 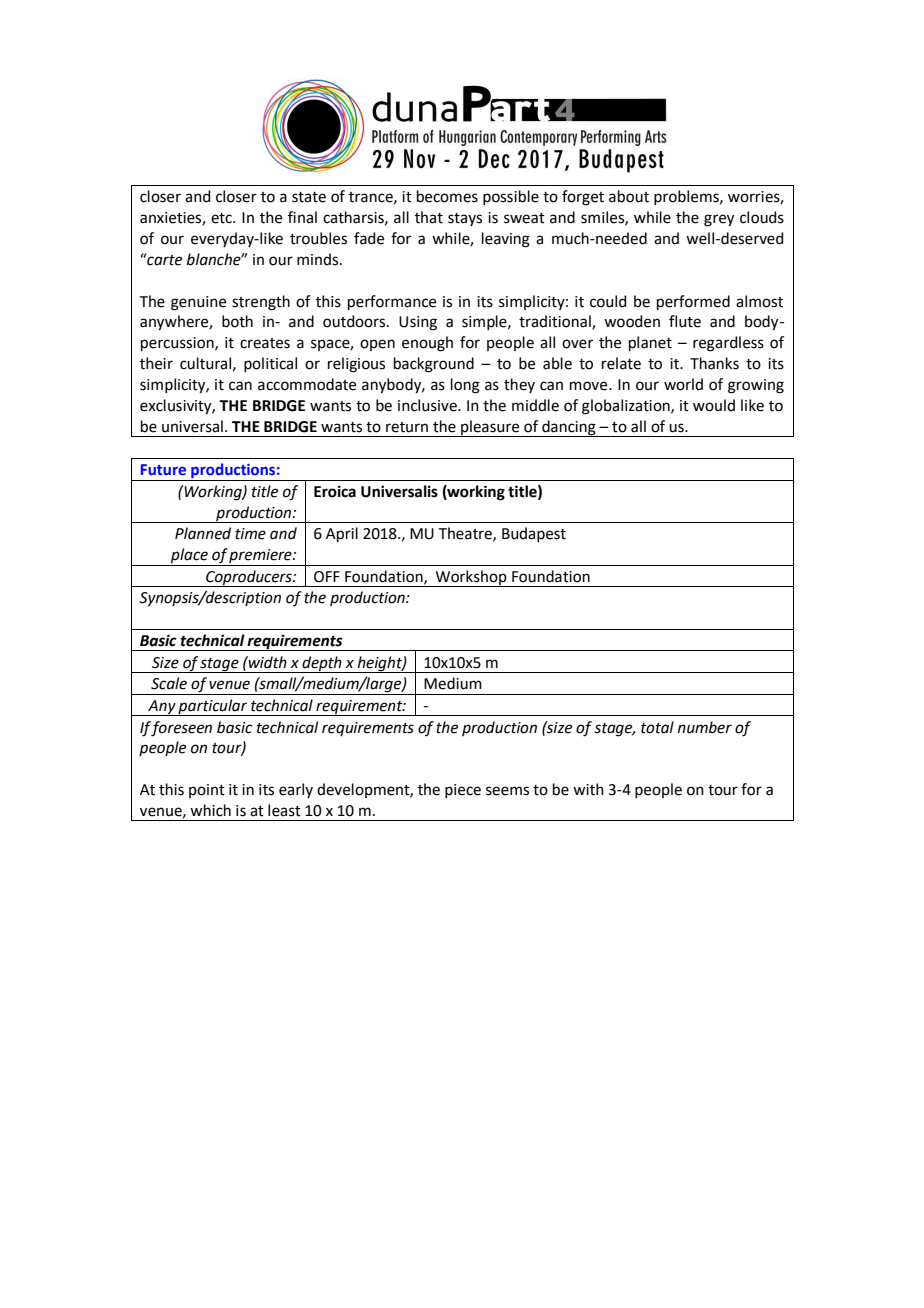 What do you see at coordinates (714, 405) in the page?
I see `would` at bounding box center [714, 405].
